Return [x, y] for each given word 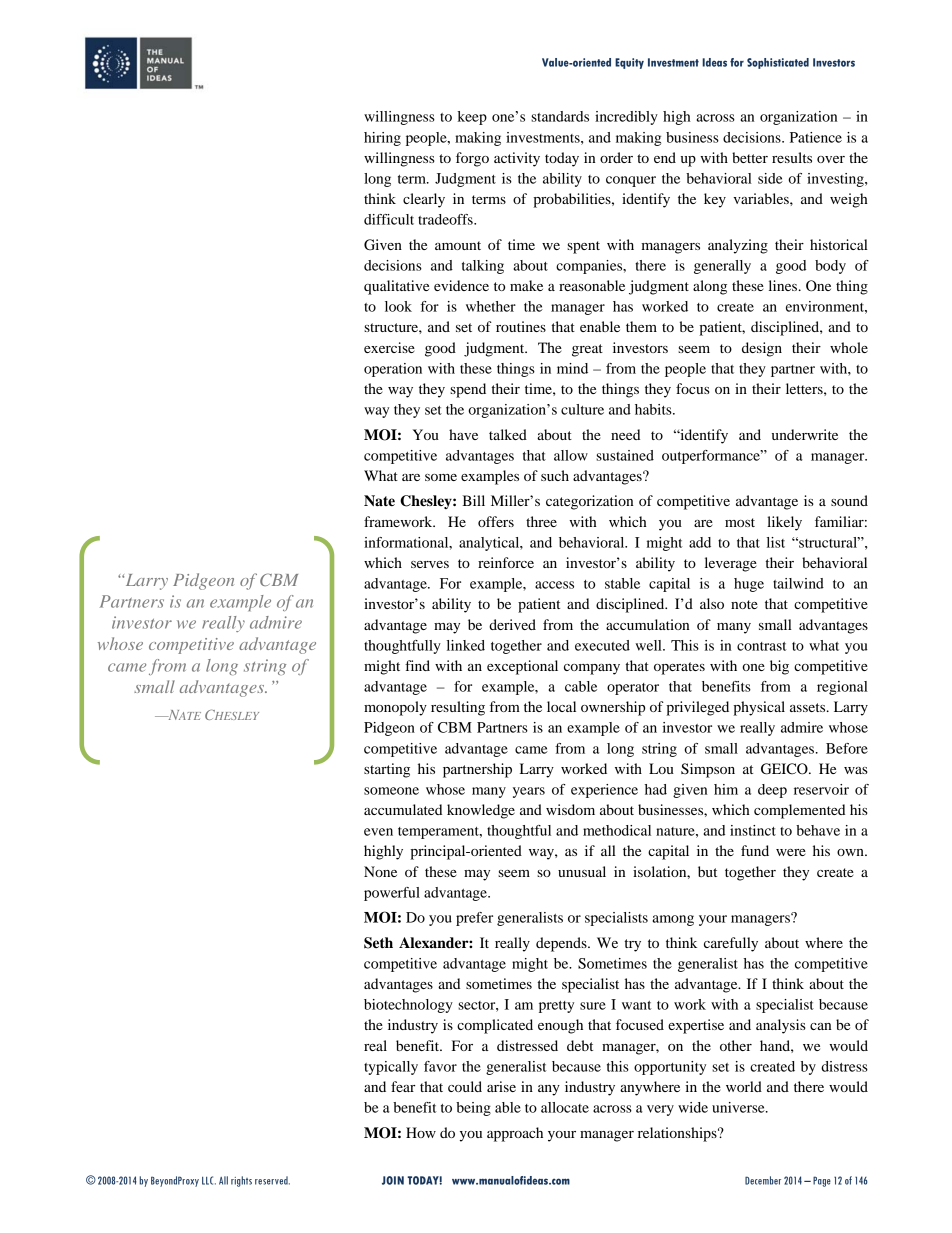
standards [560, 116]
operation [393, 370]
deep [772, 791]
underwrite [805, 434]
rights [241, 1181]
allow [571, 455]
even [378, 832]
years [529, 792]
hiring [382, 139]
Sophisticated [778, 63]
